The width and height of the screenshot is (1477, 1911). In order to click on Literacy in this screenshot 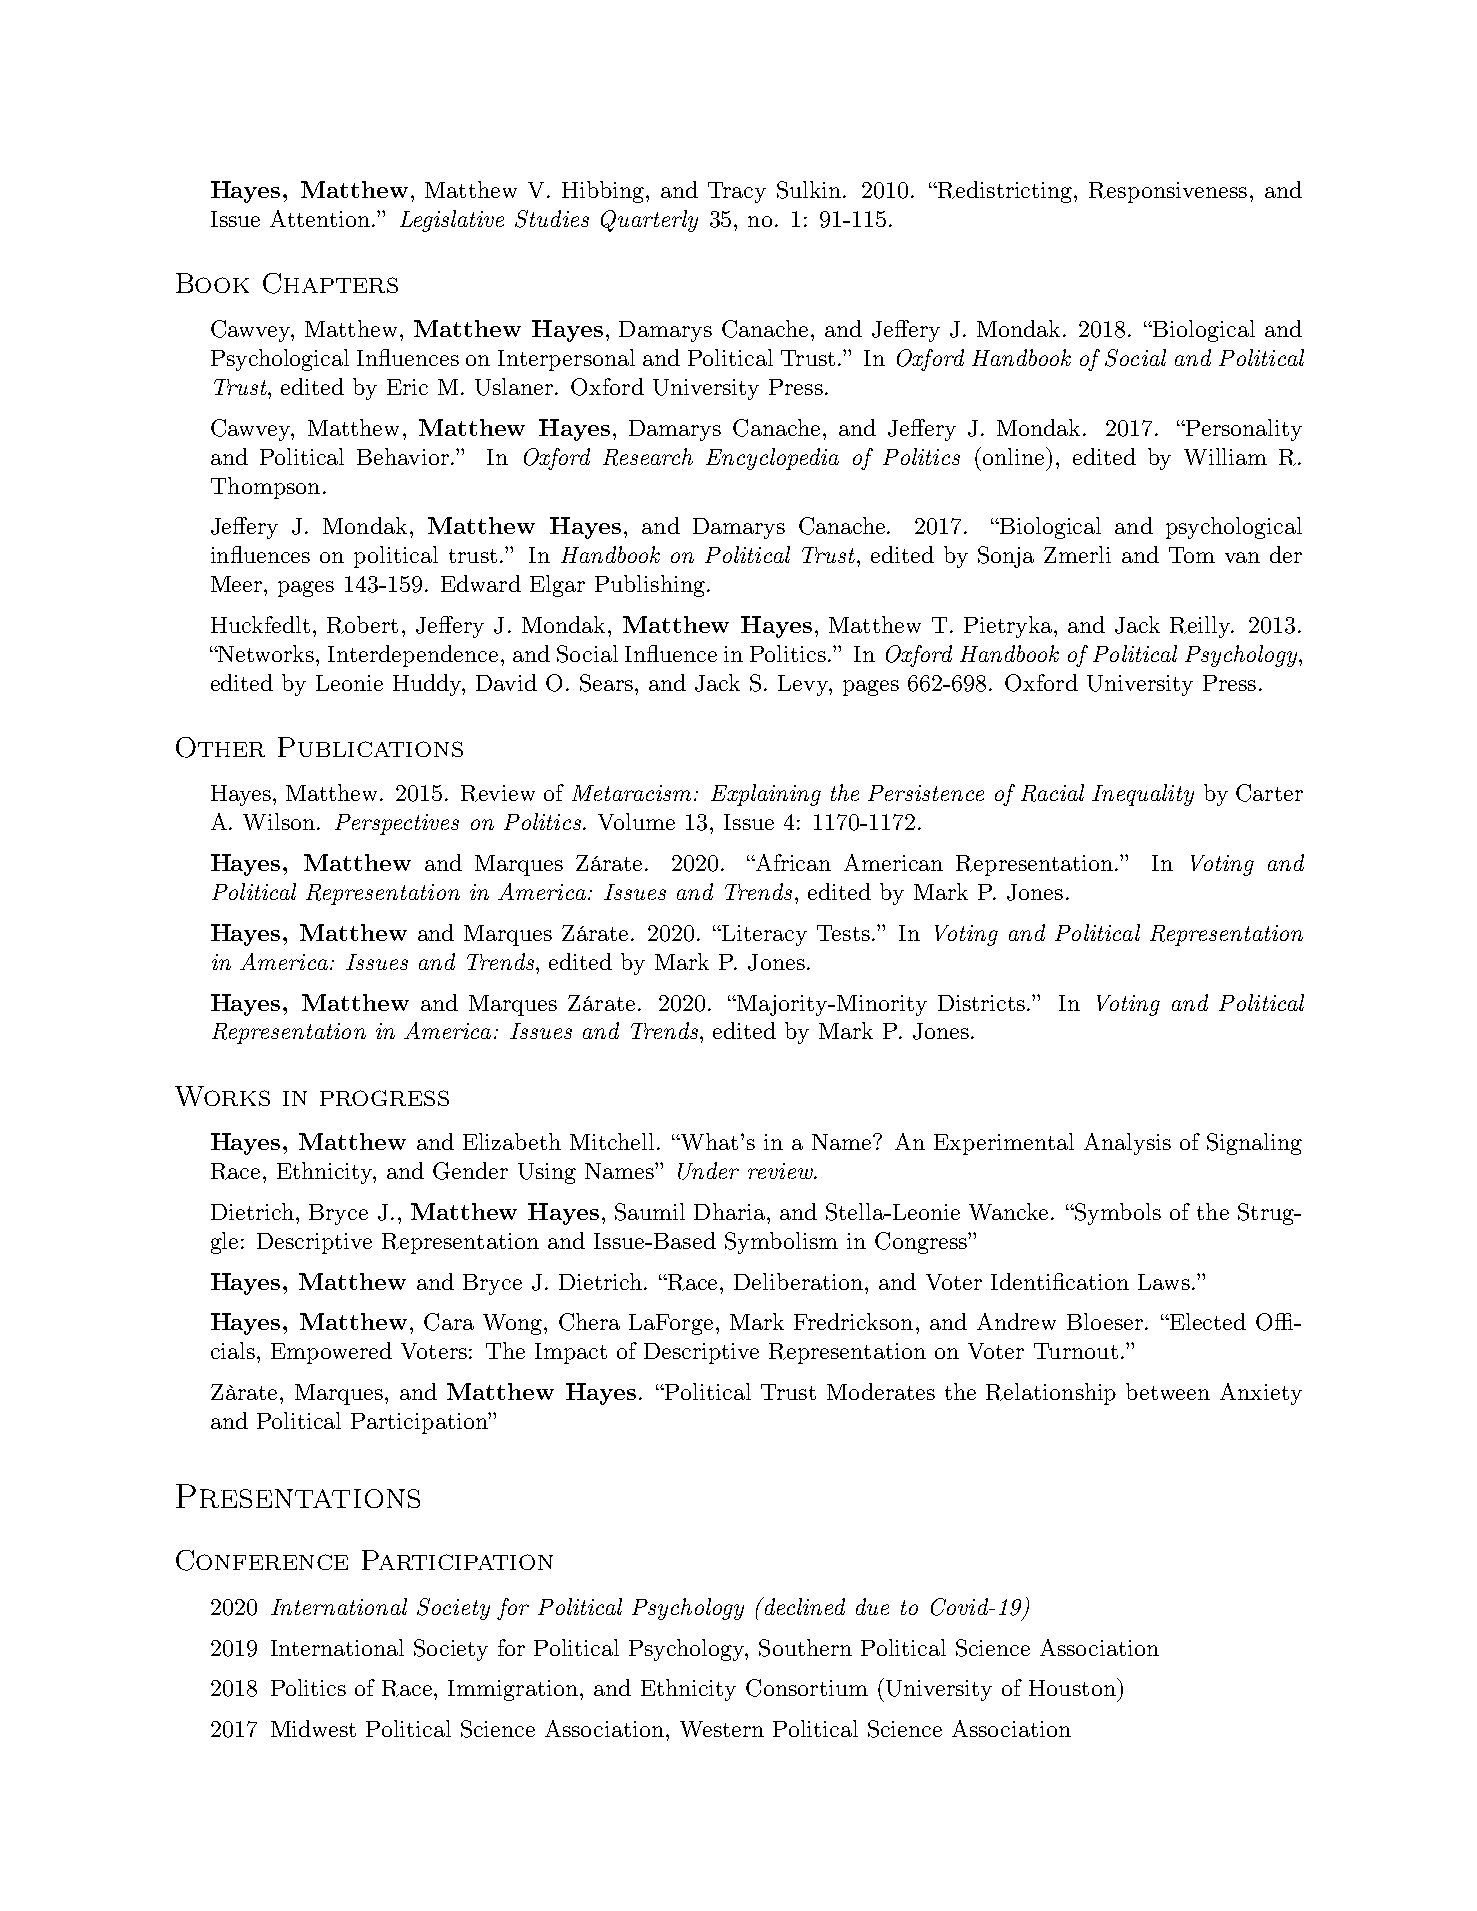, I will do `click(763, 935)`.
